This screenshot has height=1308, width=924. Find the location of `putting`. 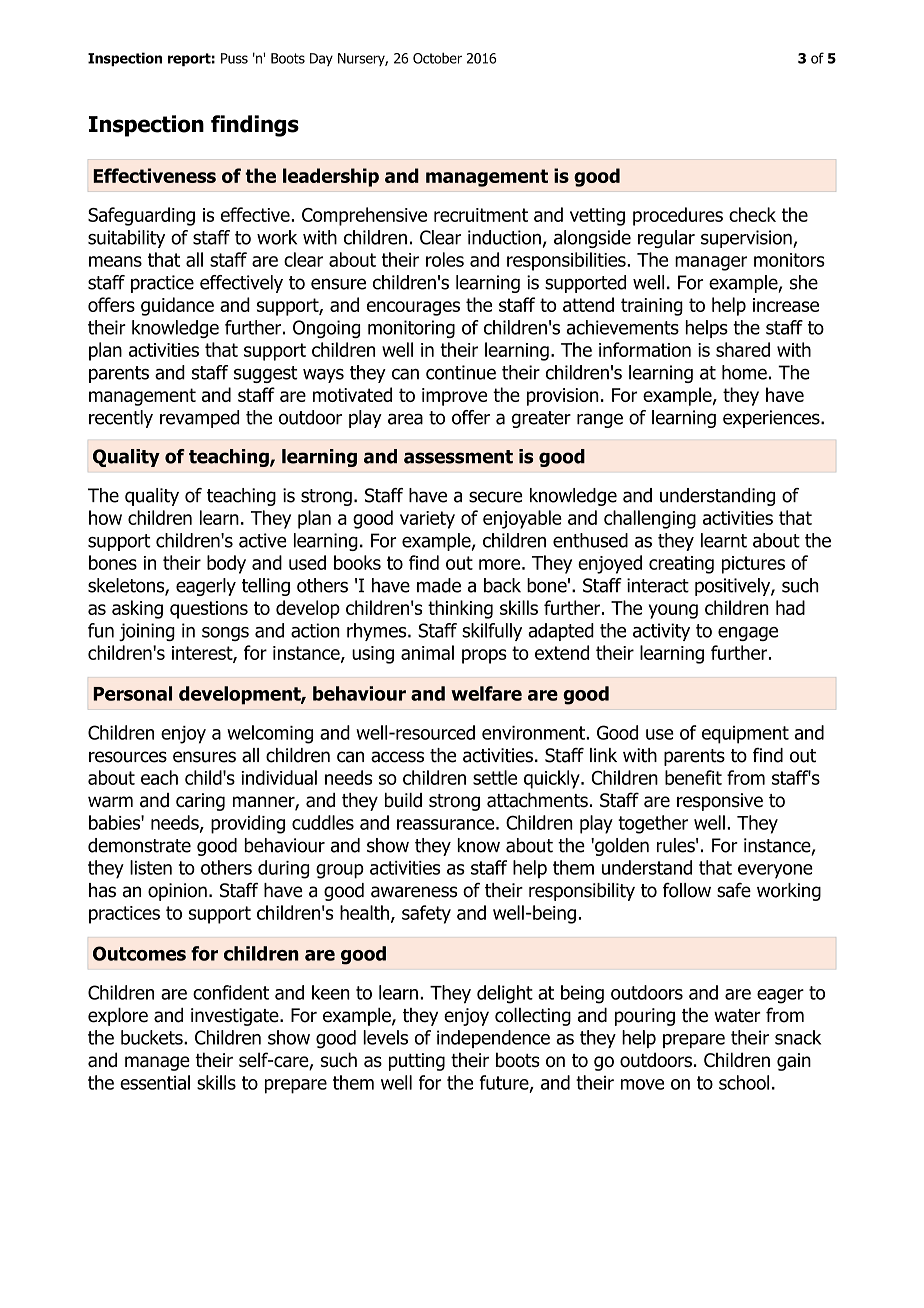

putting is located at coordinates (417, 1062).
